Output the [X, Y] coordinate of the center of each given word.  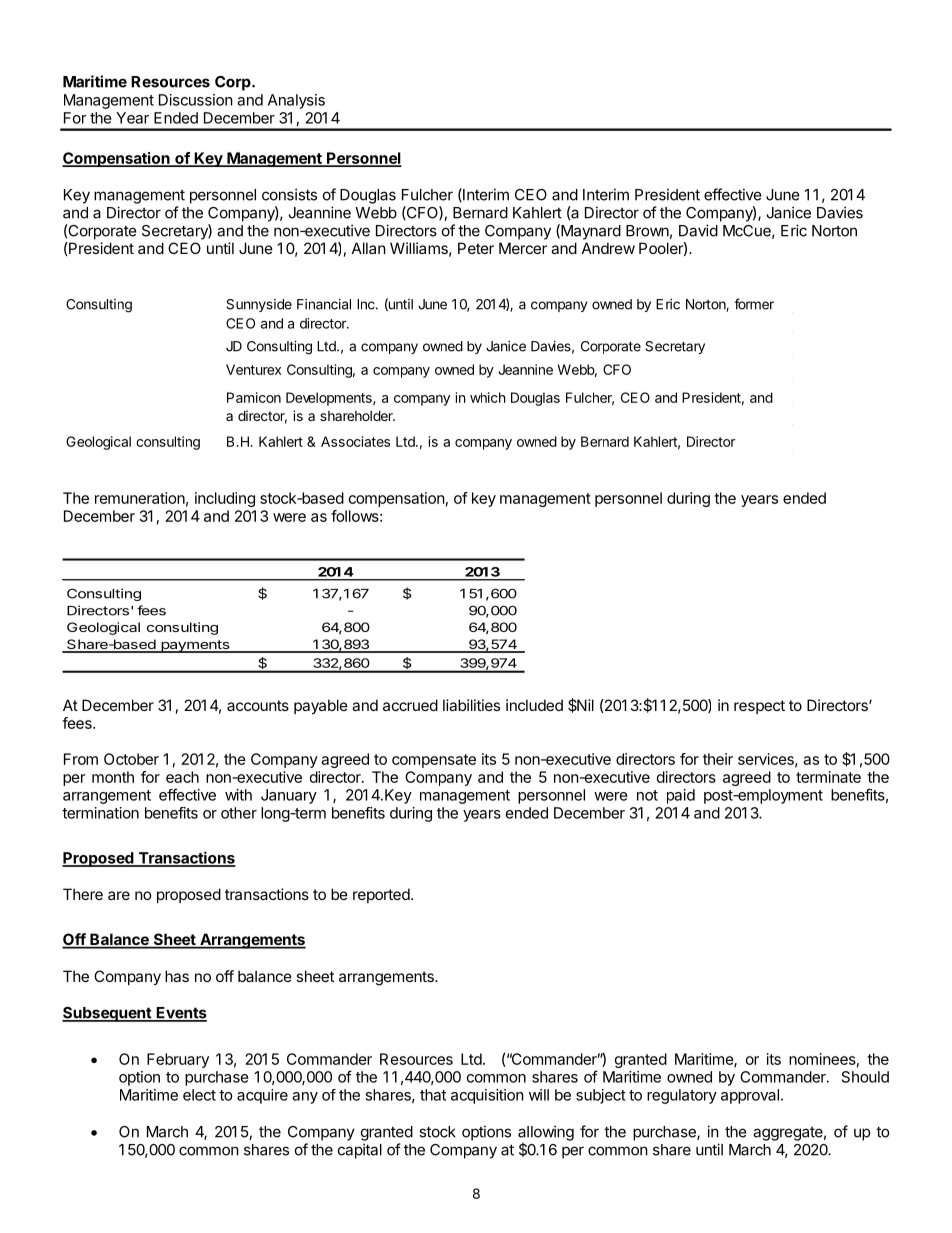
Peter [476, 248]
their [718, 759]
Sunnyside [259, 305]
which [488, 397]
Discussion [196, 100]
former [754, 304]
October [131, 759]
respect [759, 707]
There [83, 894]
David [698, 230]
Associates [355, 441]
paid [681, 796]
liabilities [471, 705]
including [225, 499]
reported [382, 895]
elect [199, 1095]
